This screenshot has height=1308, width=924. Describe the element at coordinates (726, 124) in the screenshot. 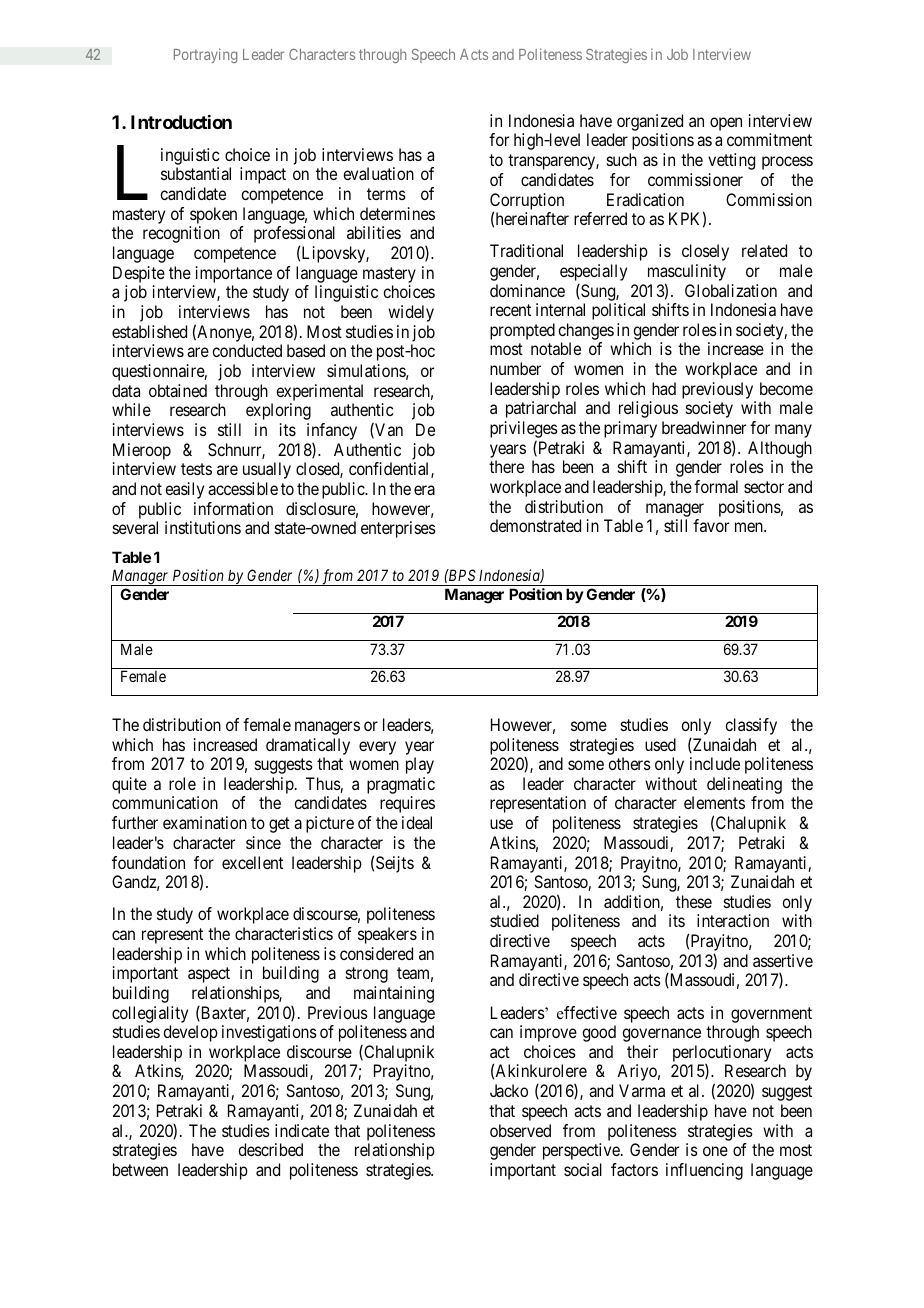

I see `open` at that location.
